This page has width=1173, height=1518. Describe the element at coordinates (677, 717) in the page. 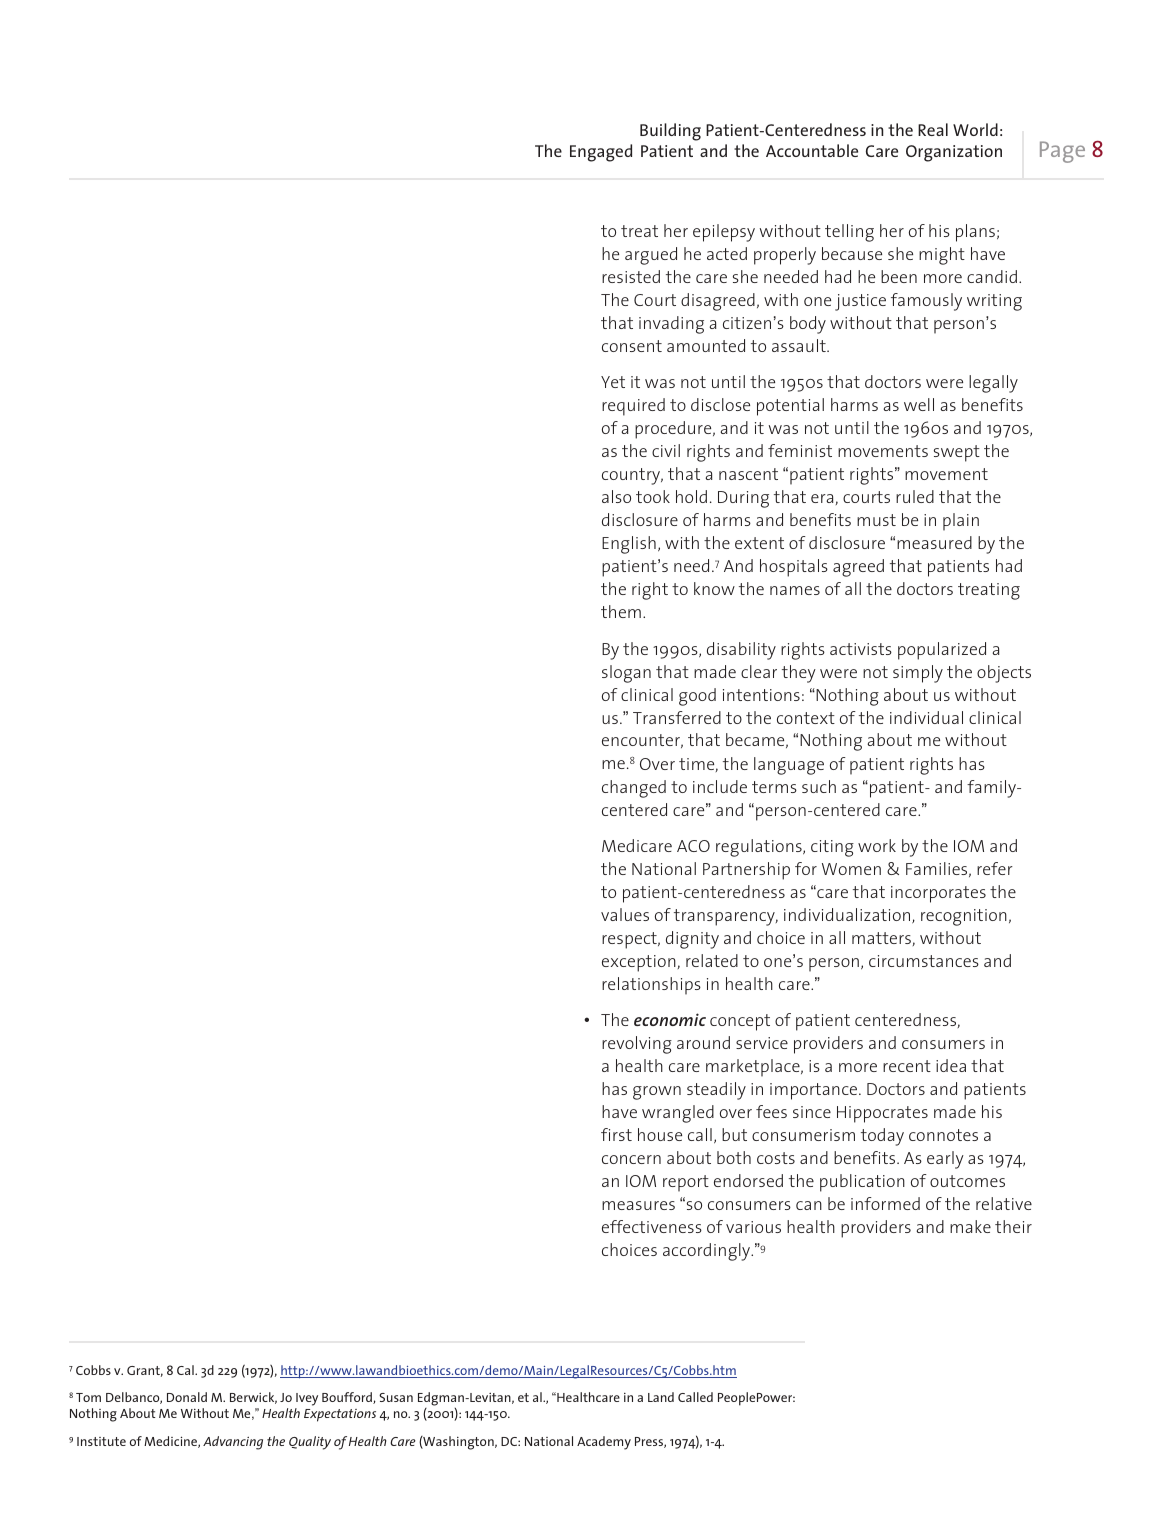

I see `Transferred` at that location.
